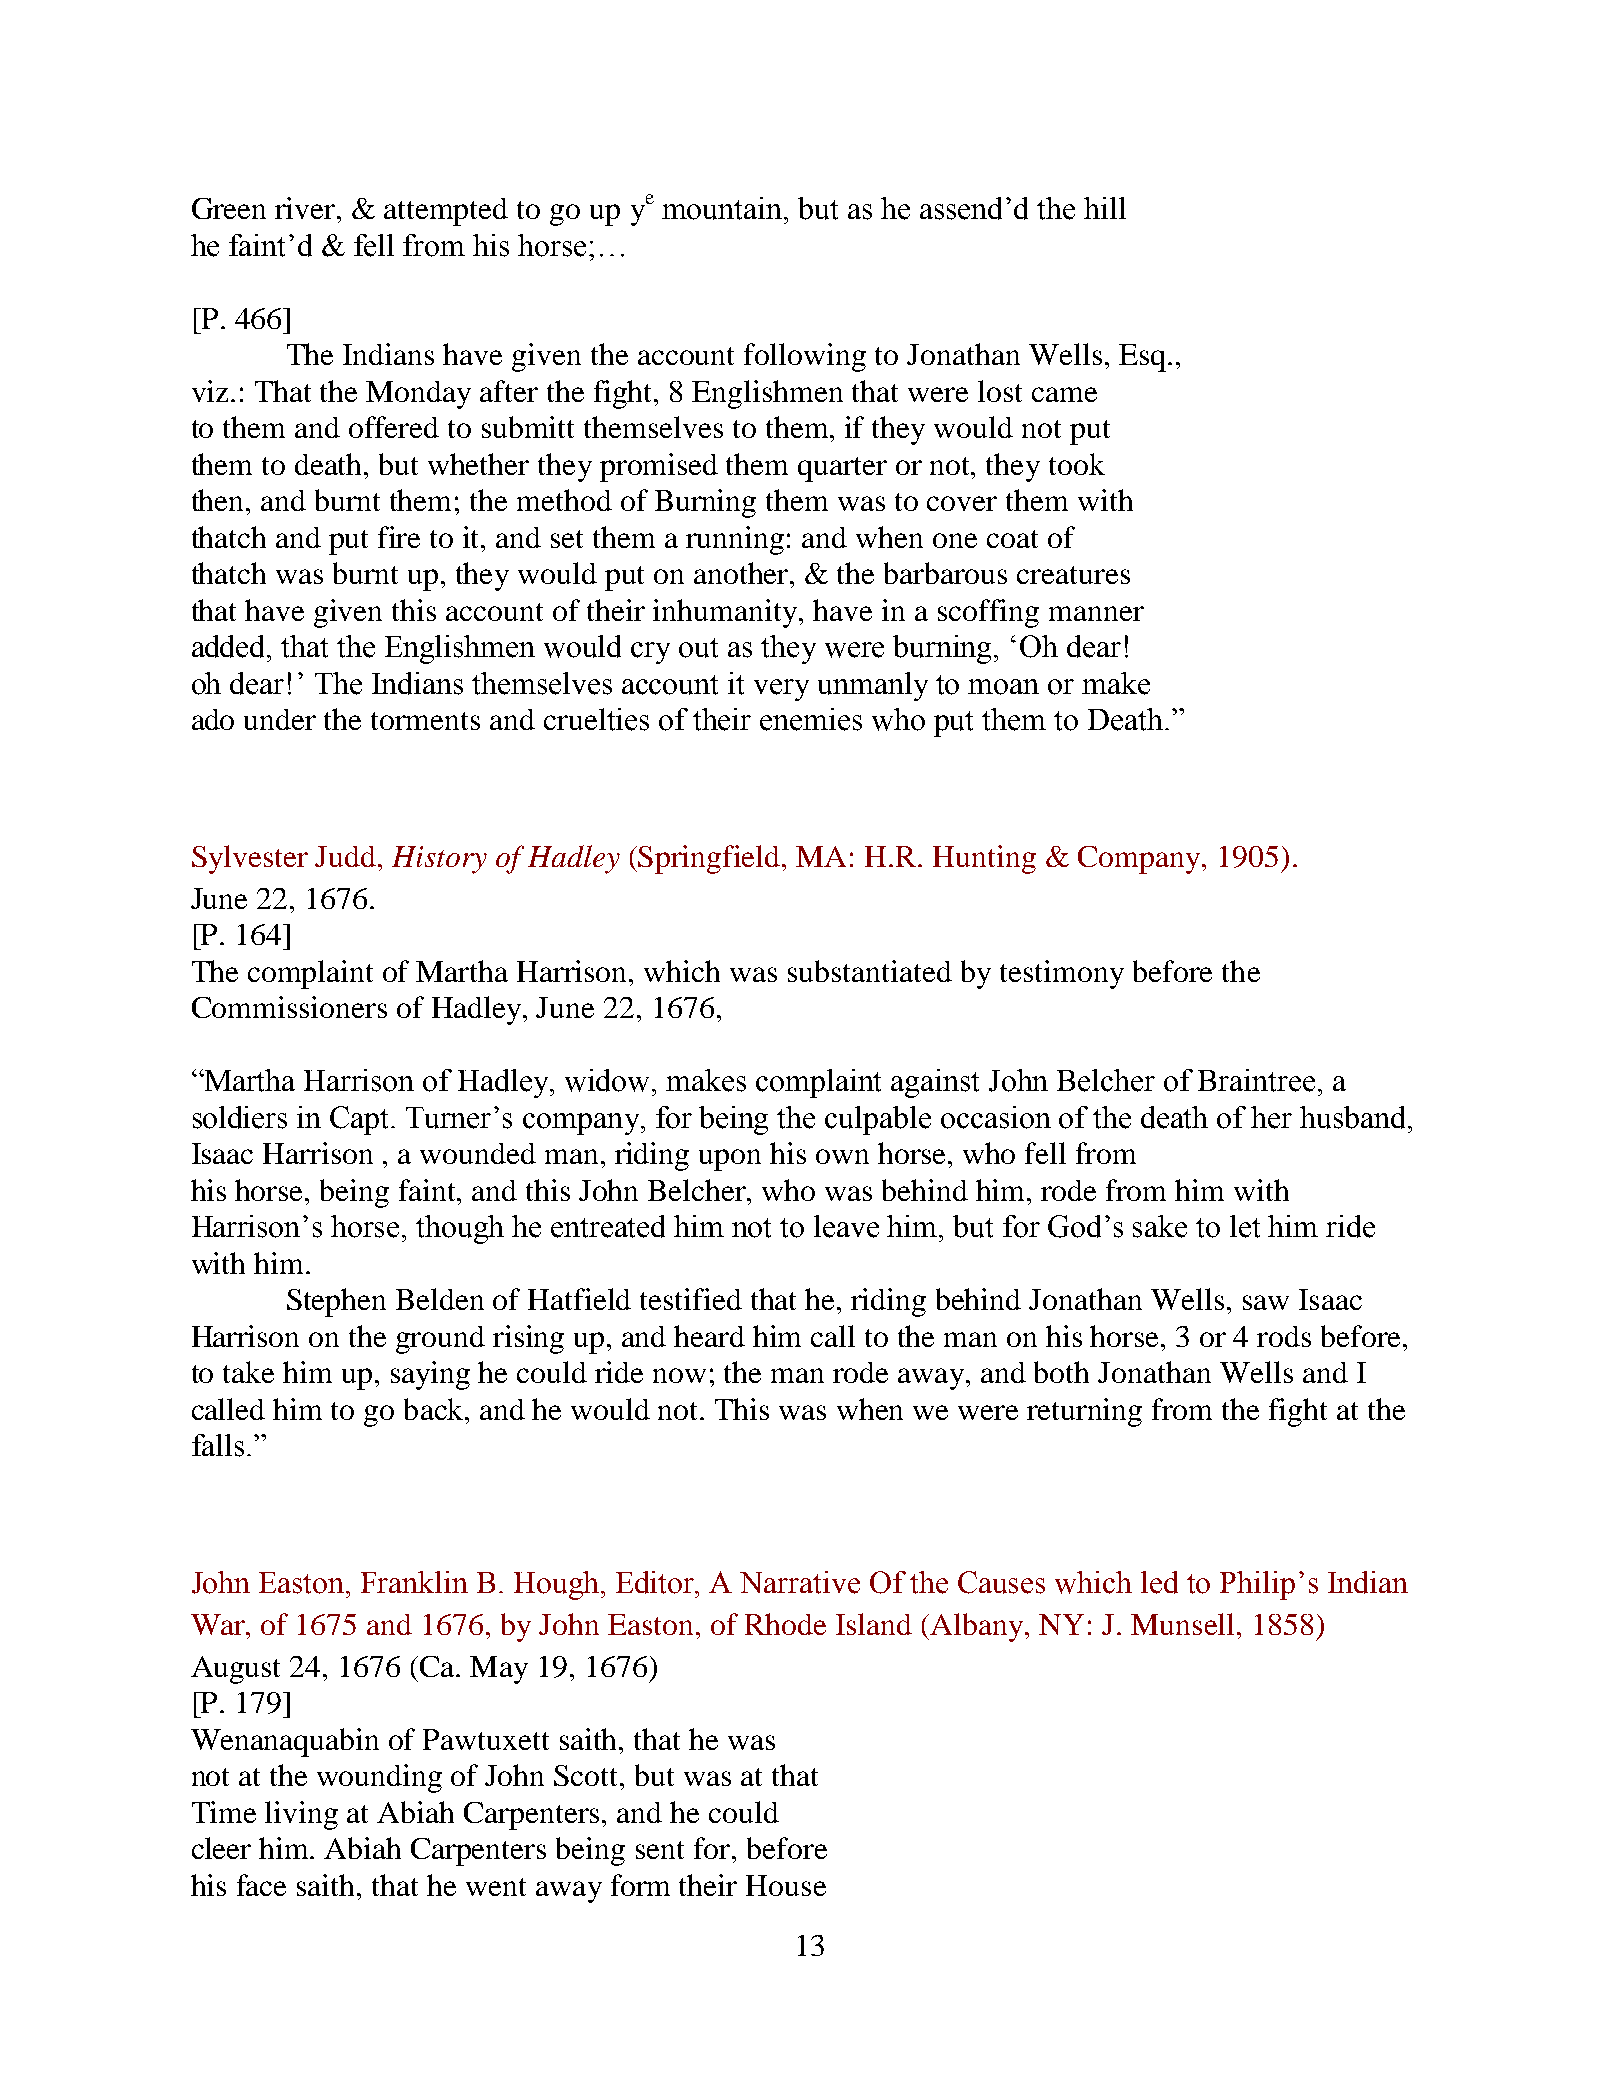  What do you see at coordinates (723, 208) in the page?
I see `mountain` at bounding box center [723, 208].
